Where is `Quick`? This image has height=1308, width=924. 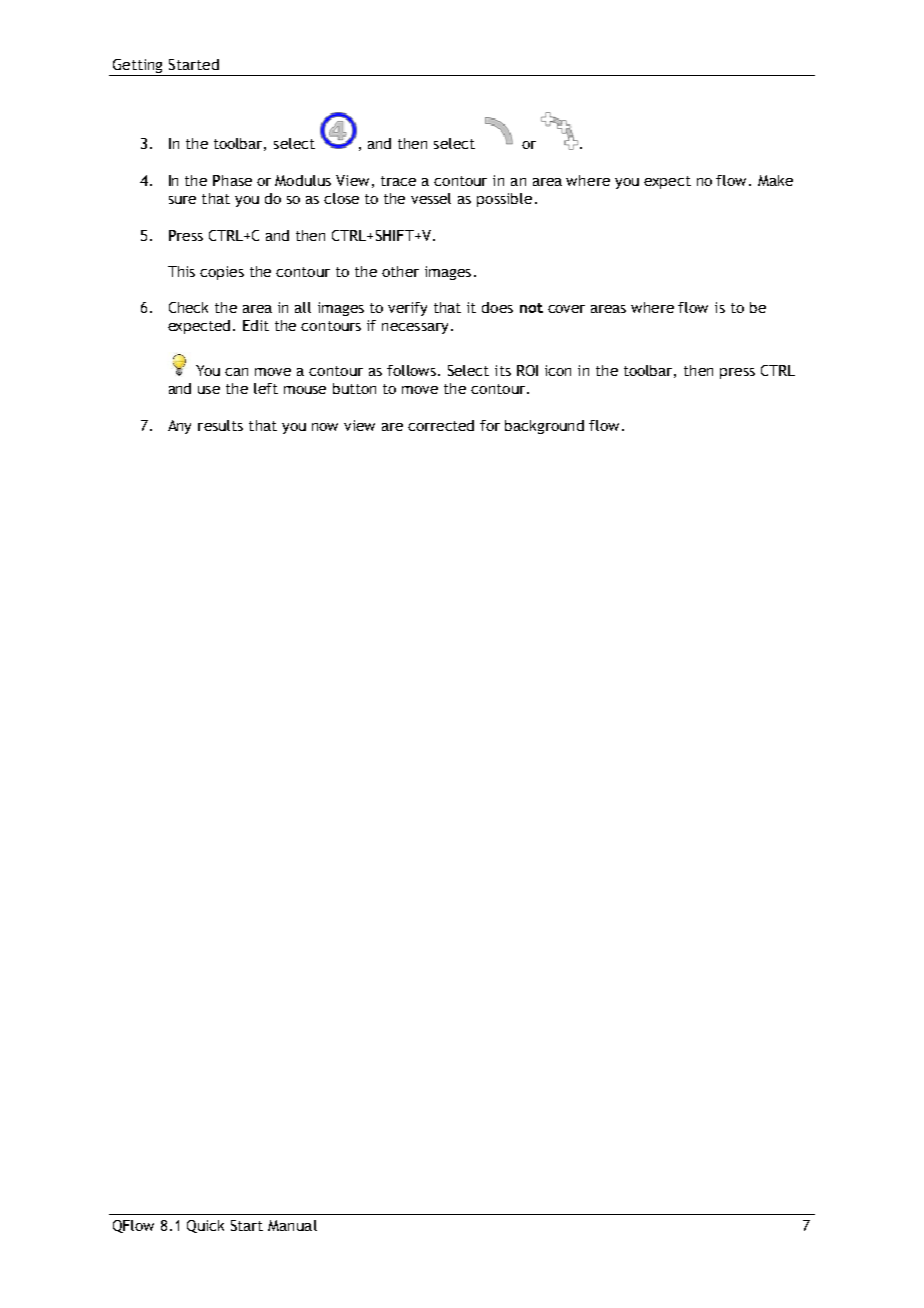
Quick is located at coordinates (205, 1226).
